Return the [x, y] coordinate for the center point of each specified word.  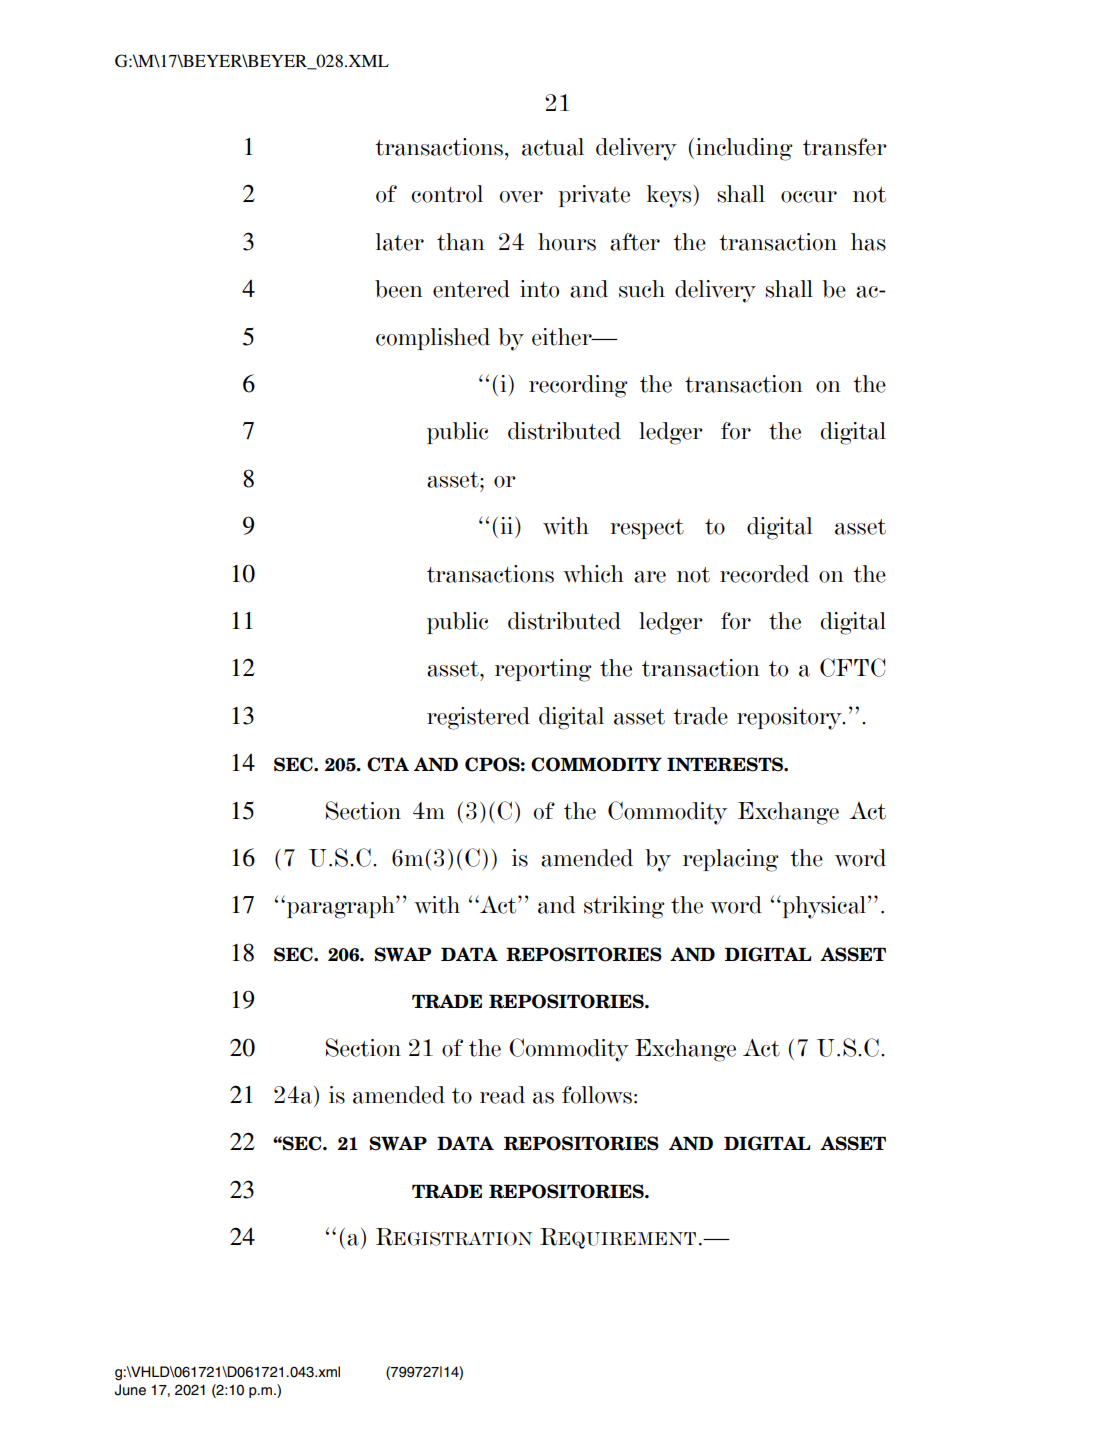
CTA [388, 764]
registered [478, 718]
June [130, 1390]
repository [790, 718]
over [521, 197]
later [400, 242]
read [502, 1095]
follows [597, 1095]
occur [809, 197]
